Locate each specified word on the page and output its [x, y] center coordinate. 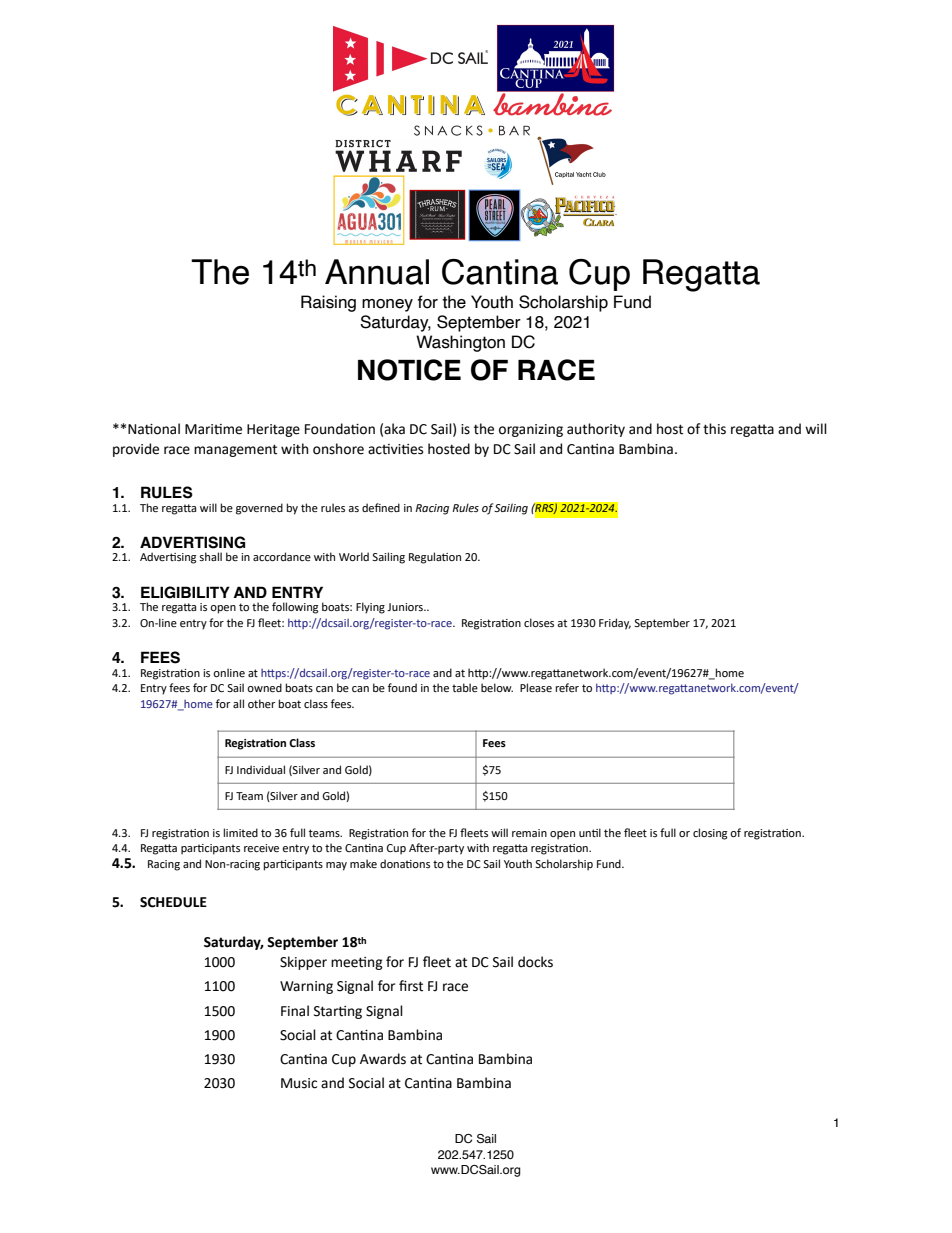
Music [299, 1083]
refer [567, 687]
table [465, 687]
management [235, 450]
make [363, 863]
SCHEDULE [173, 902]
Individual [261, 769]
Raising [328, 303]
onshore [338, 449]
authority [596, 430]
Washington [460, 343]
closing [710, 834]
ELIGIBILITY [185, 592]
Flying [370, 608]
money [387, 305]
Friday [615, 624]
